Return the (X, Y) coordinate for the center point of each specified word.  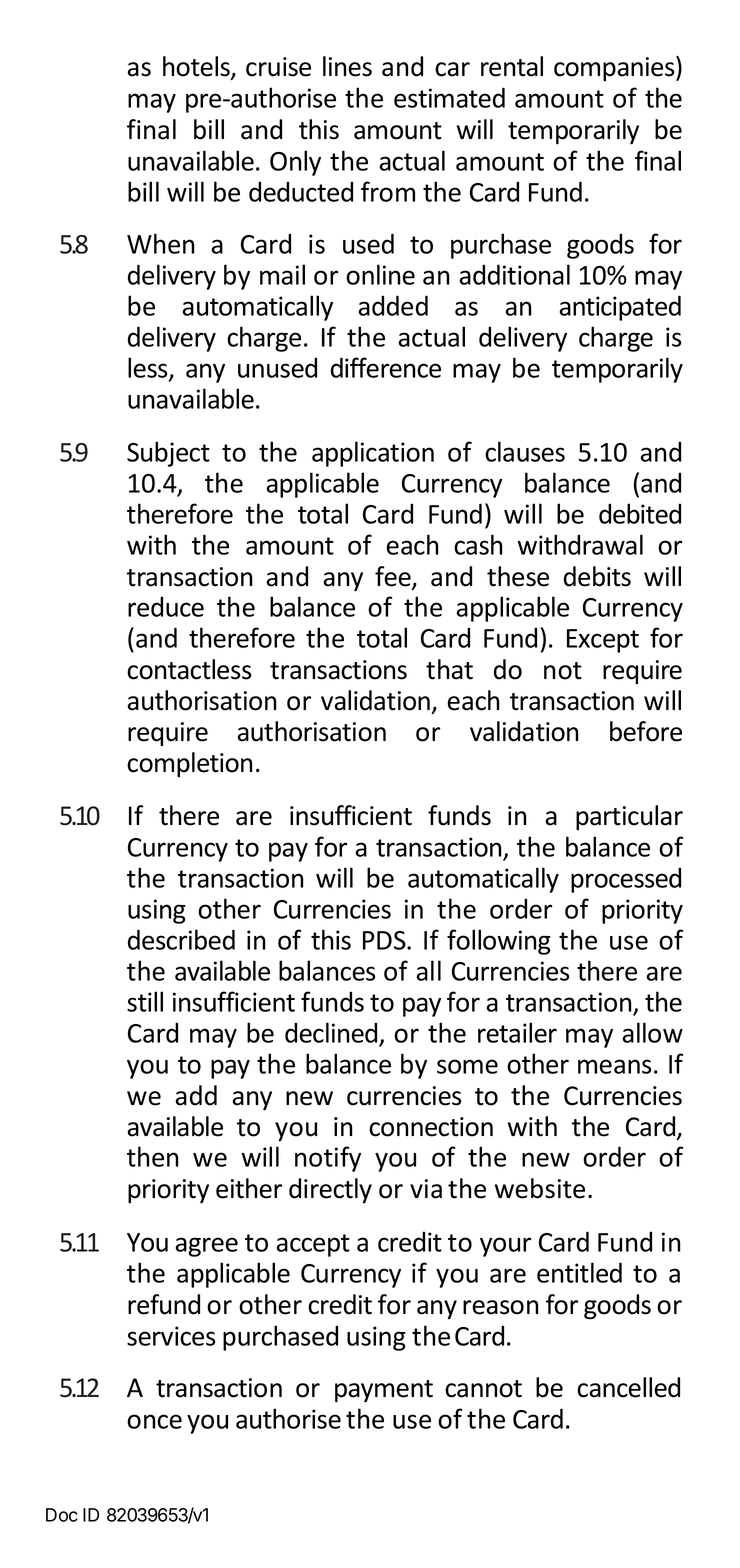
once (154, 1421)
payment (384, 1391)
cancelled (628, 1387)
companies (615, 68)
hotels (197, 67)
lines (347, 66)
